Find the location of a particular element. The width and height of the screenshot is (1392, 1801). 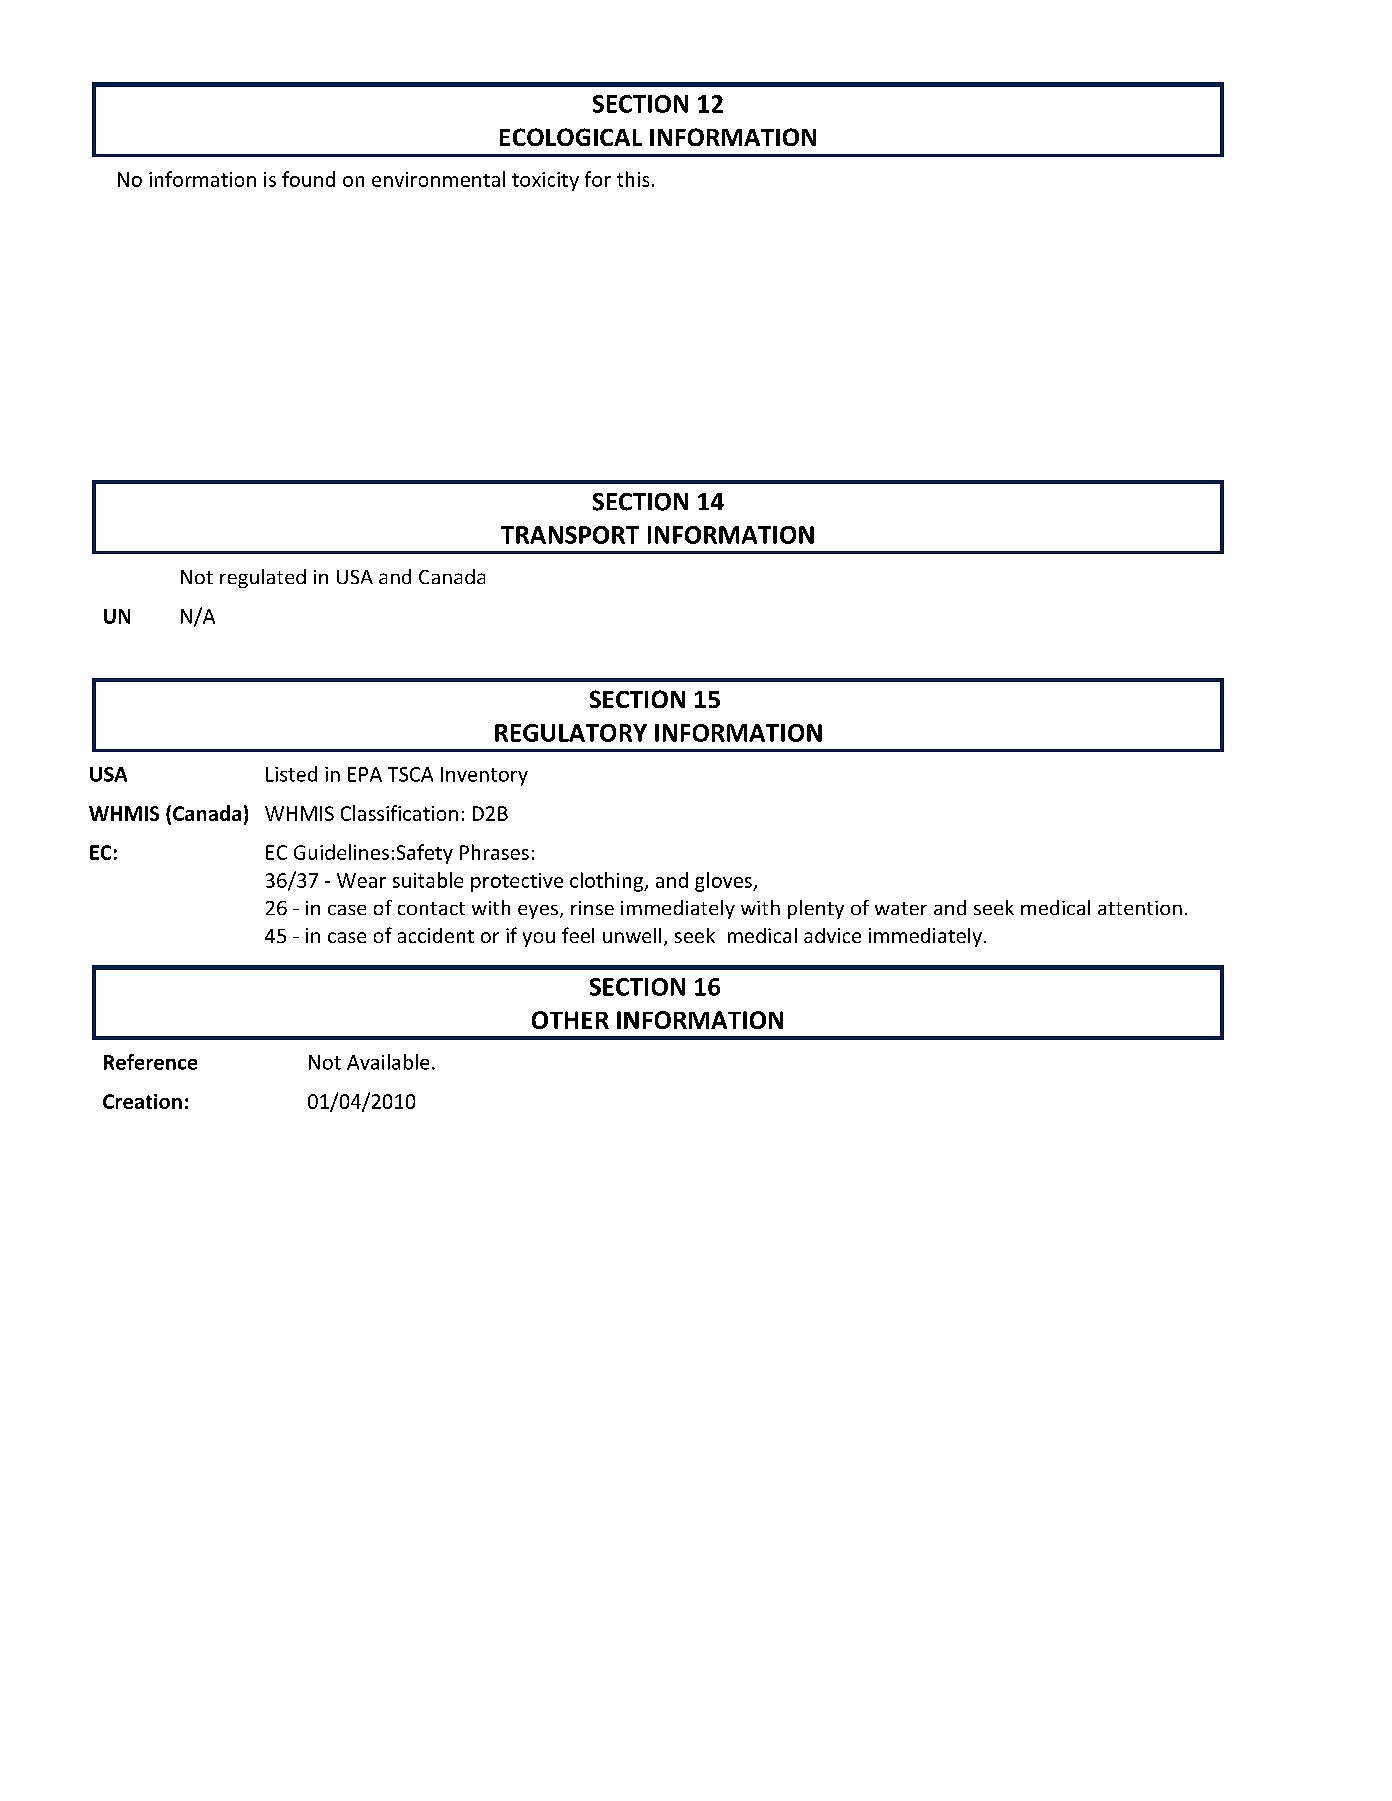

Inventory is located at coordinates (484, 776).
